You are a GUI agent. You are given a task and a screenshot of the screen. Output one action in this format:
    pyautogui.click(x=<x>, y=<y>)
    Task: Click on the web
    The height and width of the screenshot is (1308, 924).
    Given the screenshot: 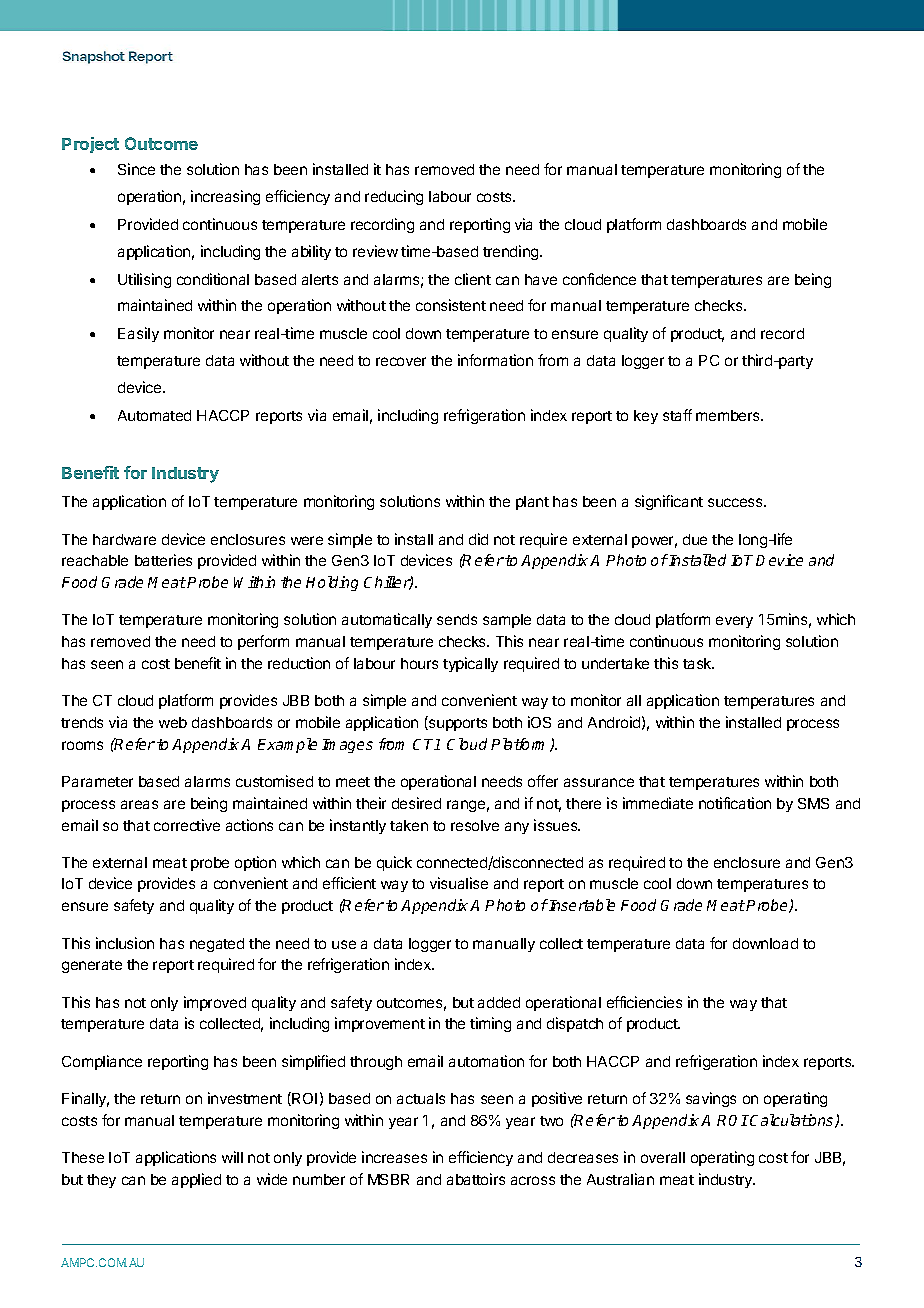 What is the action you would take?
    pyautogui.click(x=173, y=722)
